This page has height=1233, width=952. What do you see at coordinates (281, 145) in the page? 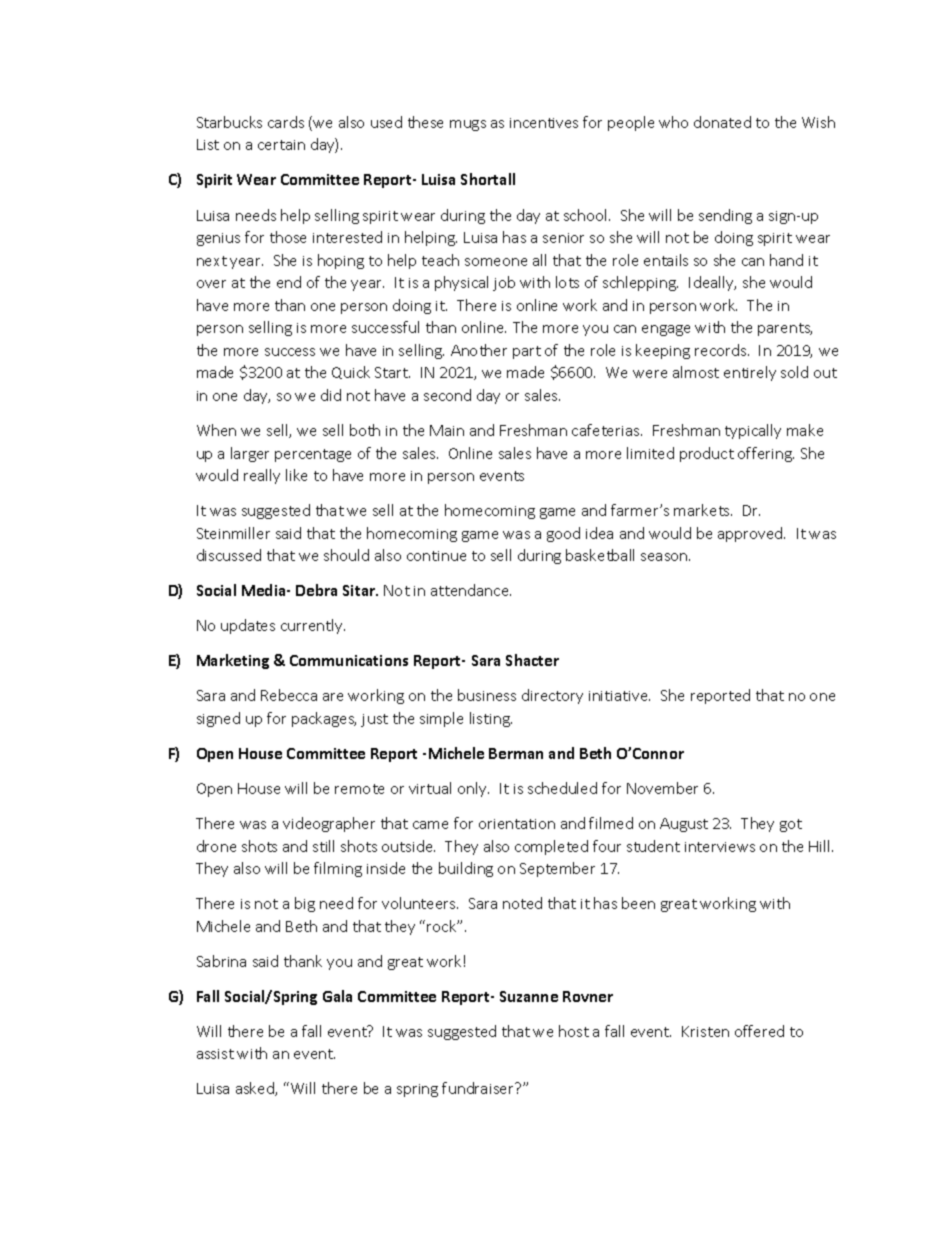
I see `certain` at bounding box center [281, 145].
